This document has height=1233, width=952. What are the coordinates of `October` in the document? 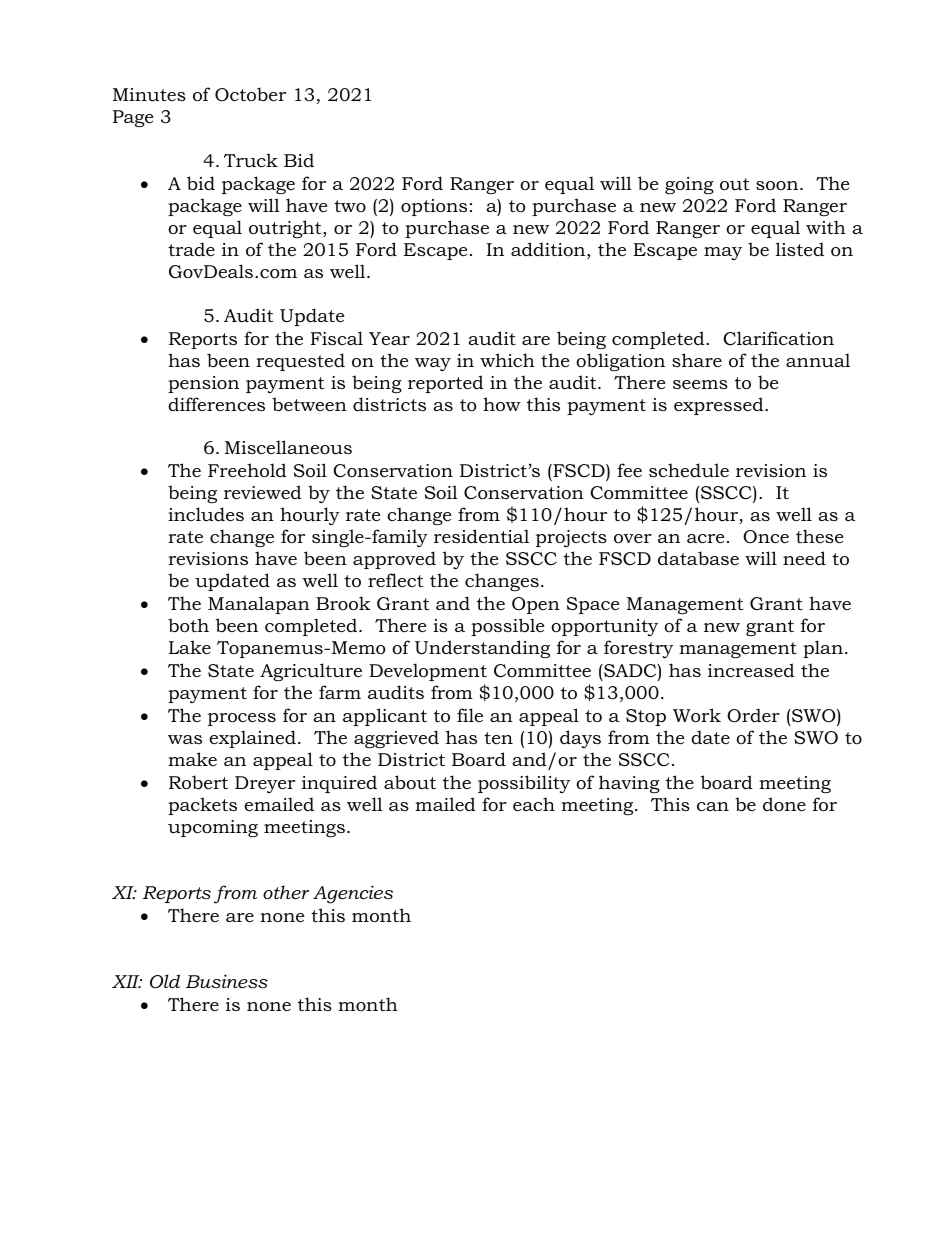 It's located at (250, 94).
